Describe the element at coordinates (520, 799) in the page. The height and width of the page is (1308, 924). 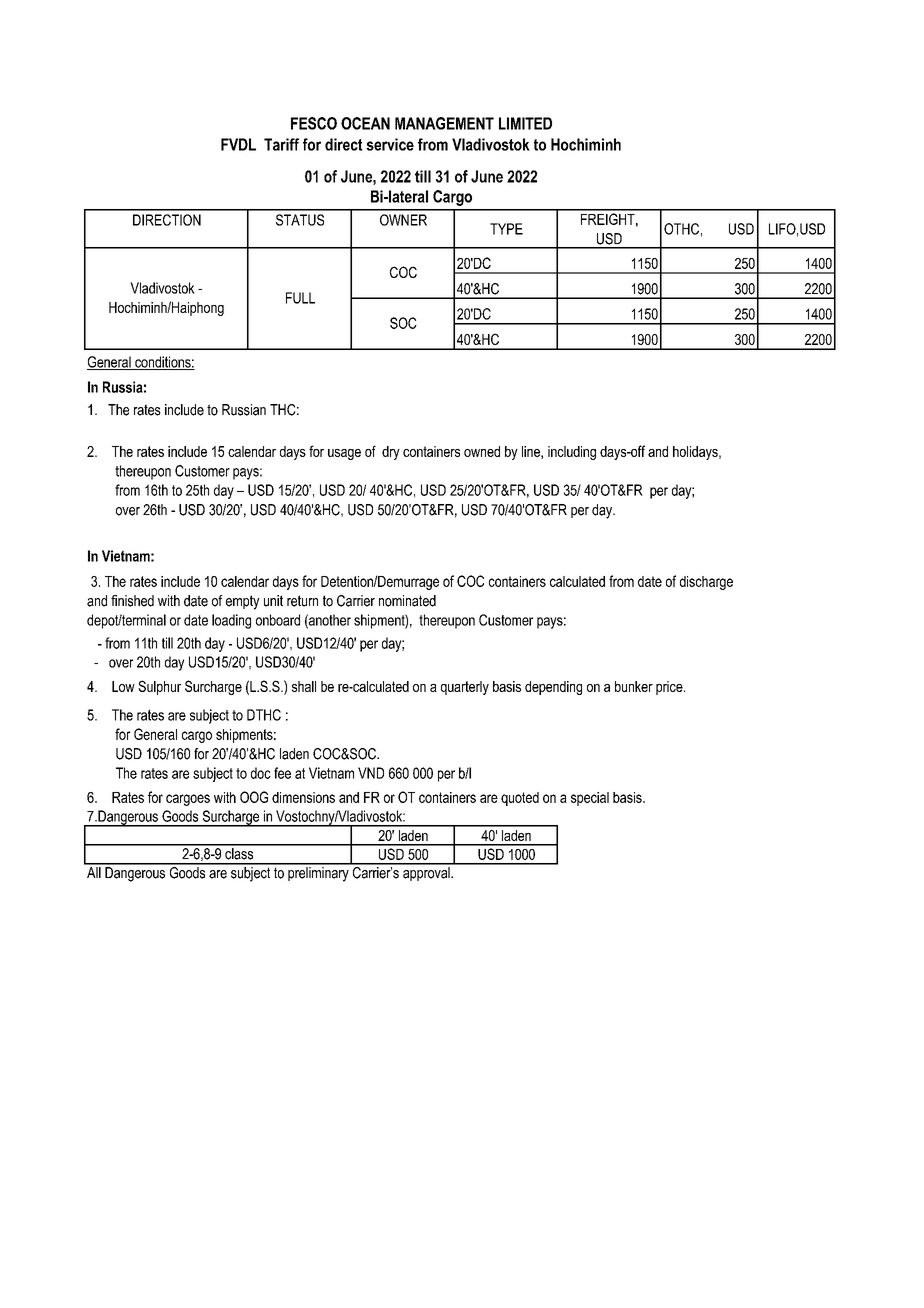
I see `quoted` at that location.
